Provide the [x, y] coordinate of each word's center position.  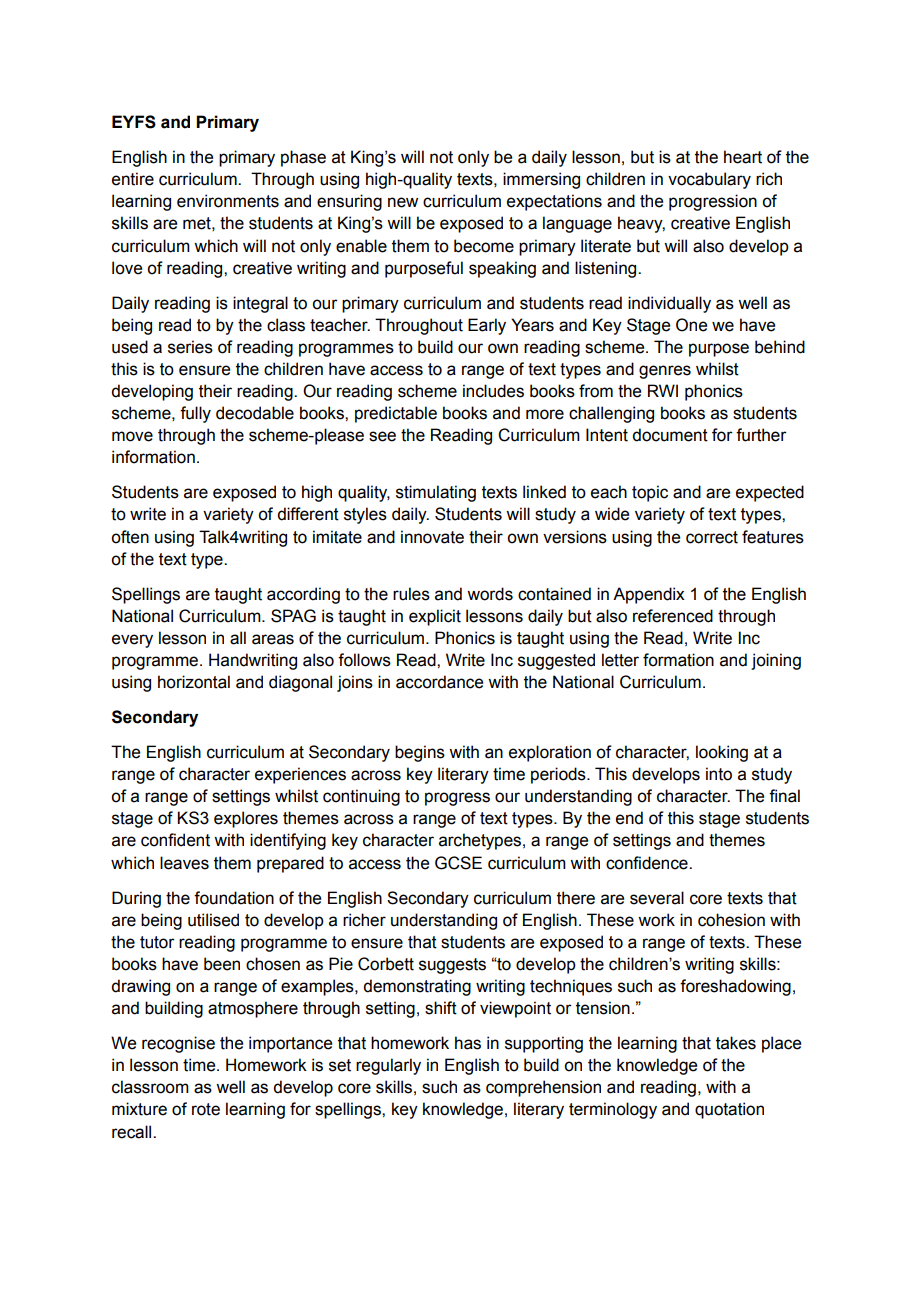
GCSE [458, 863]
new [403, 202]
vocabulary [709, 180]
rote [206, 1109]
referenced [673, 616]
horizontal [194, 682]
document [670, 435]
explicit [435, 617]
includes [493, 391]
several [657, 898]
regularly [388, 1066]
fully [195, 414]
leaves [184, 863]
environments [228, 201]
